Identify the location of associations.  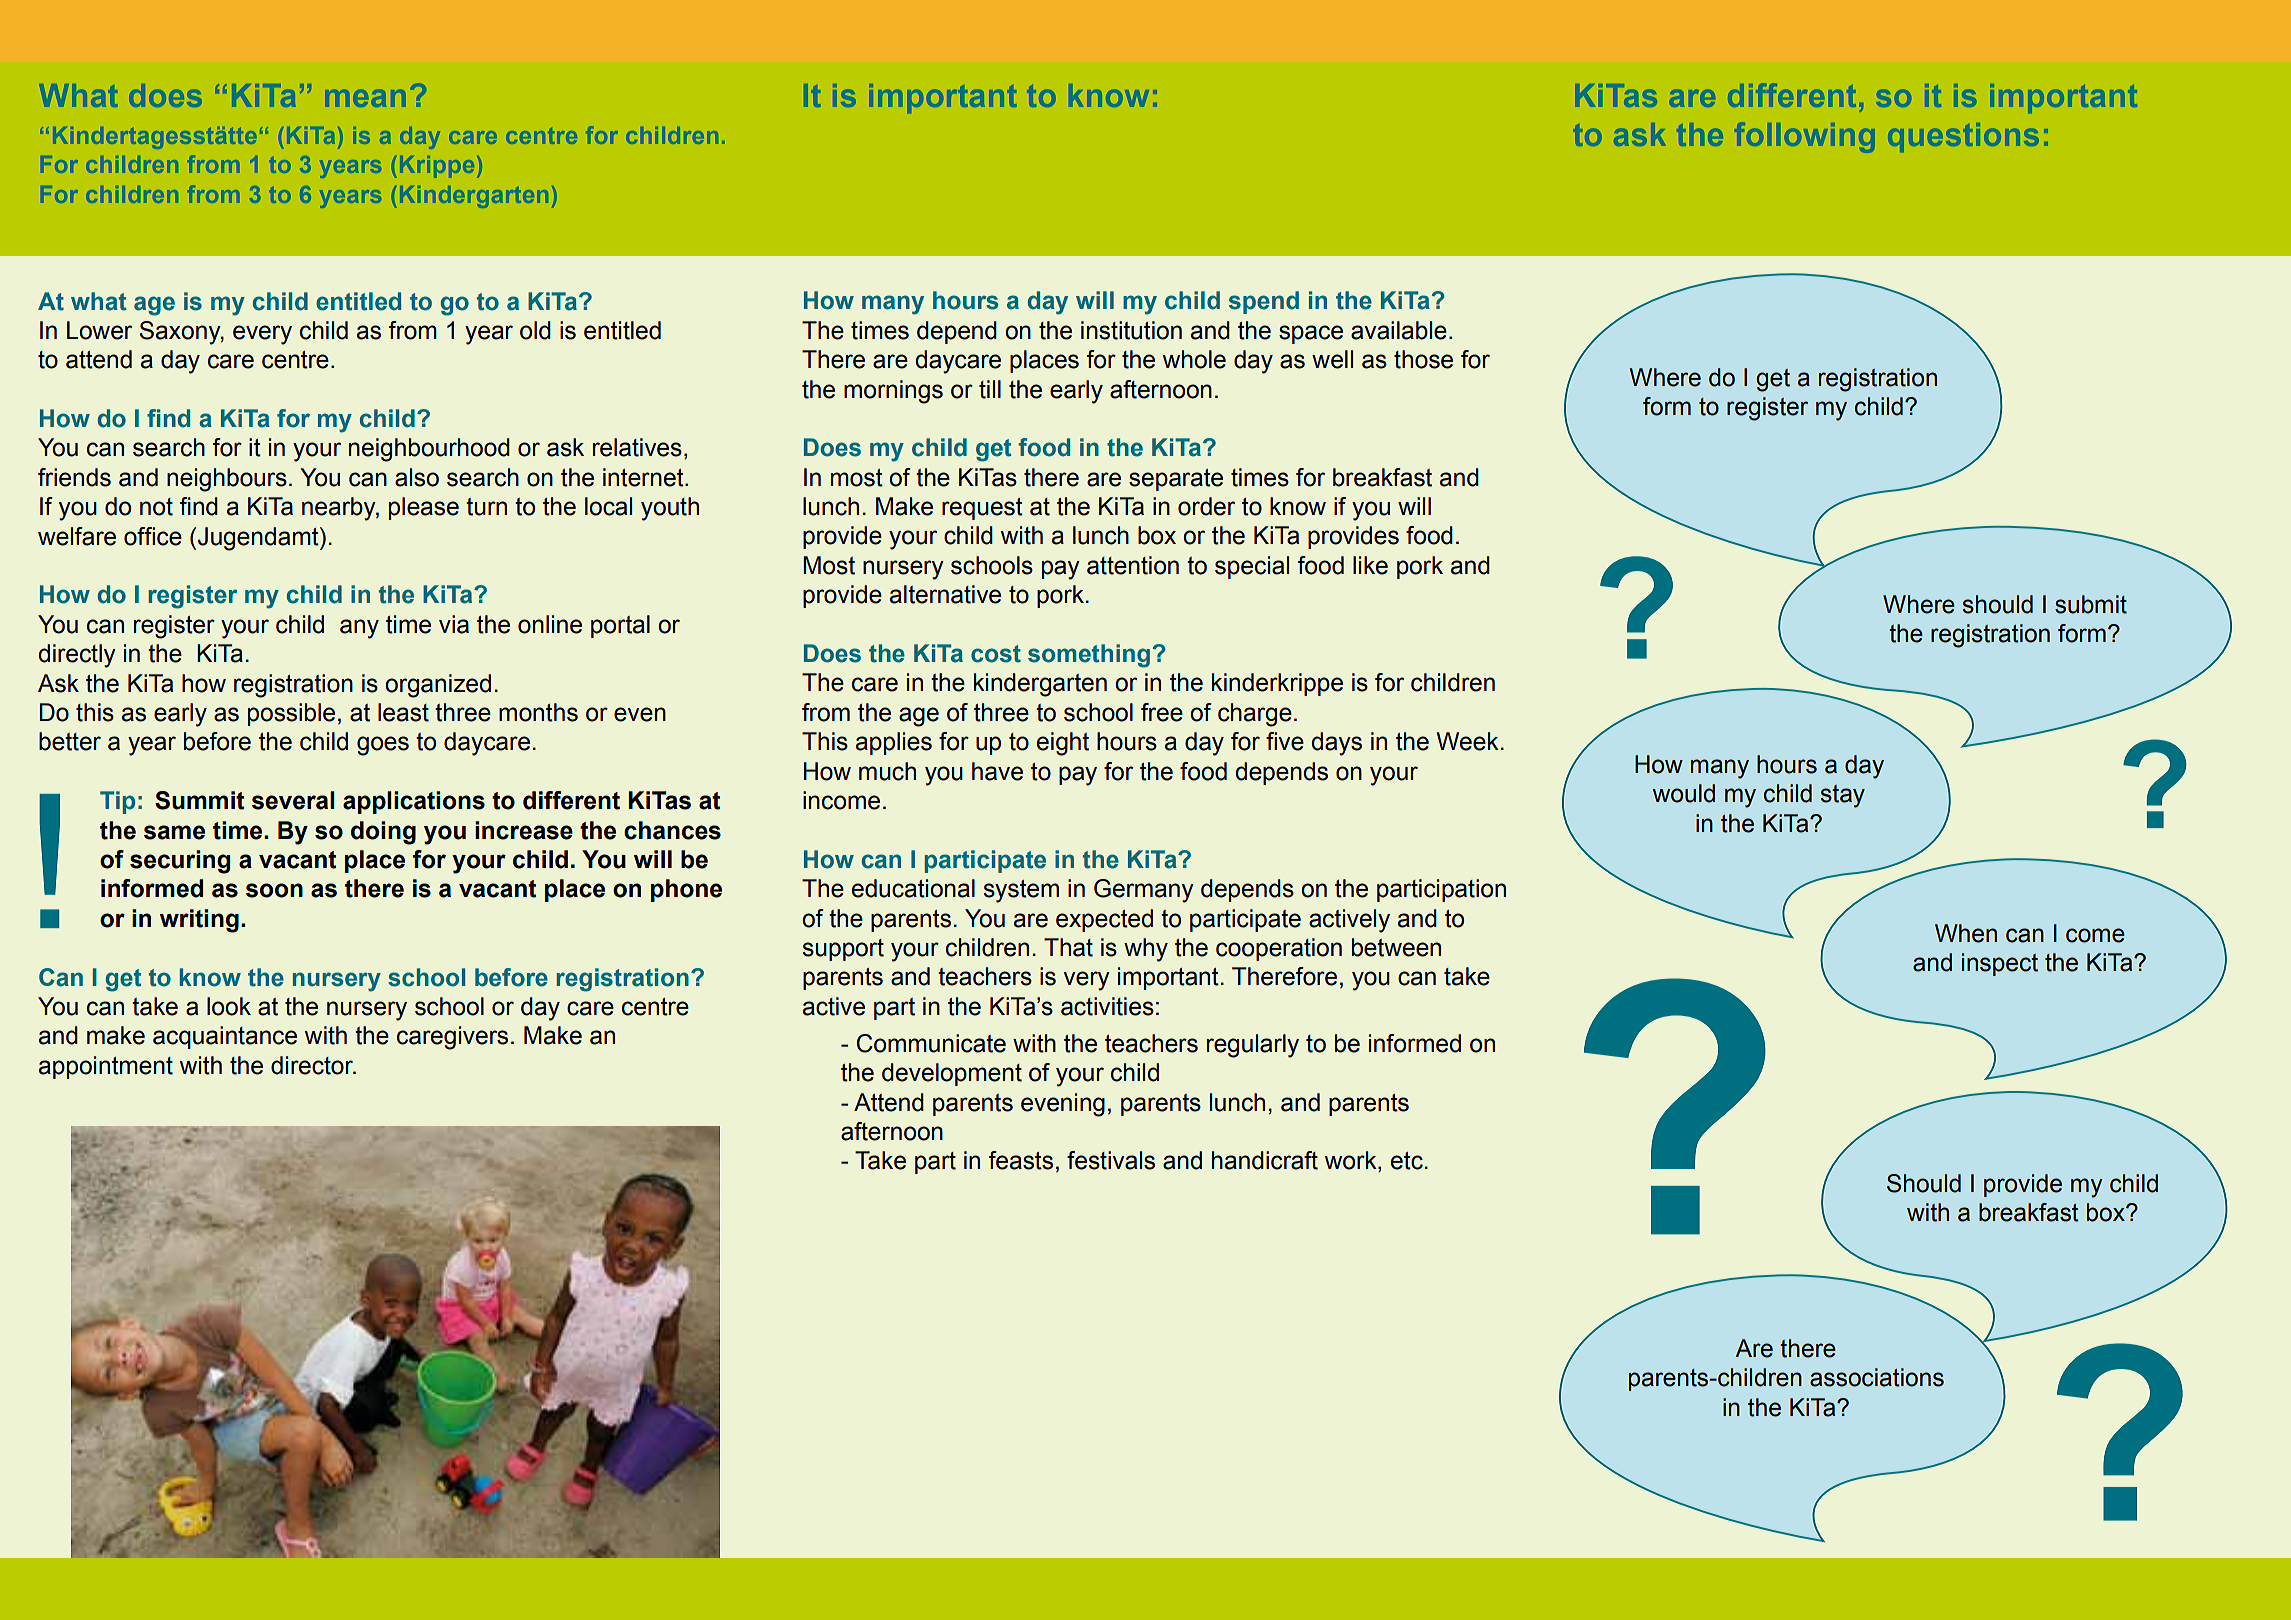
(1877, 1377).
